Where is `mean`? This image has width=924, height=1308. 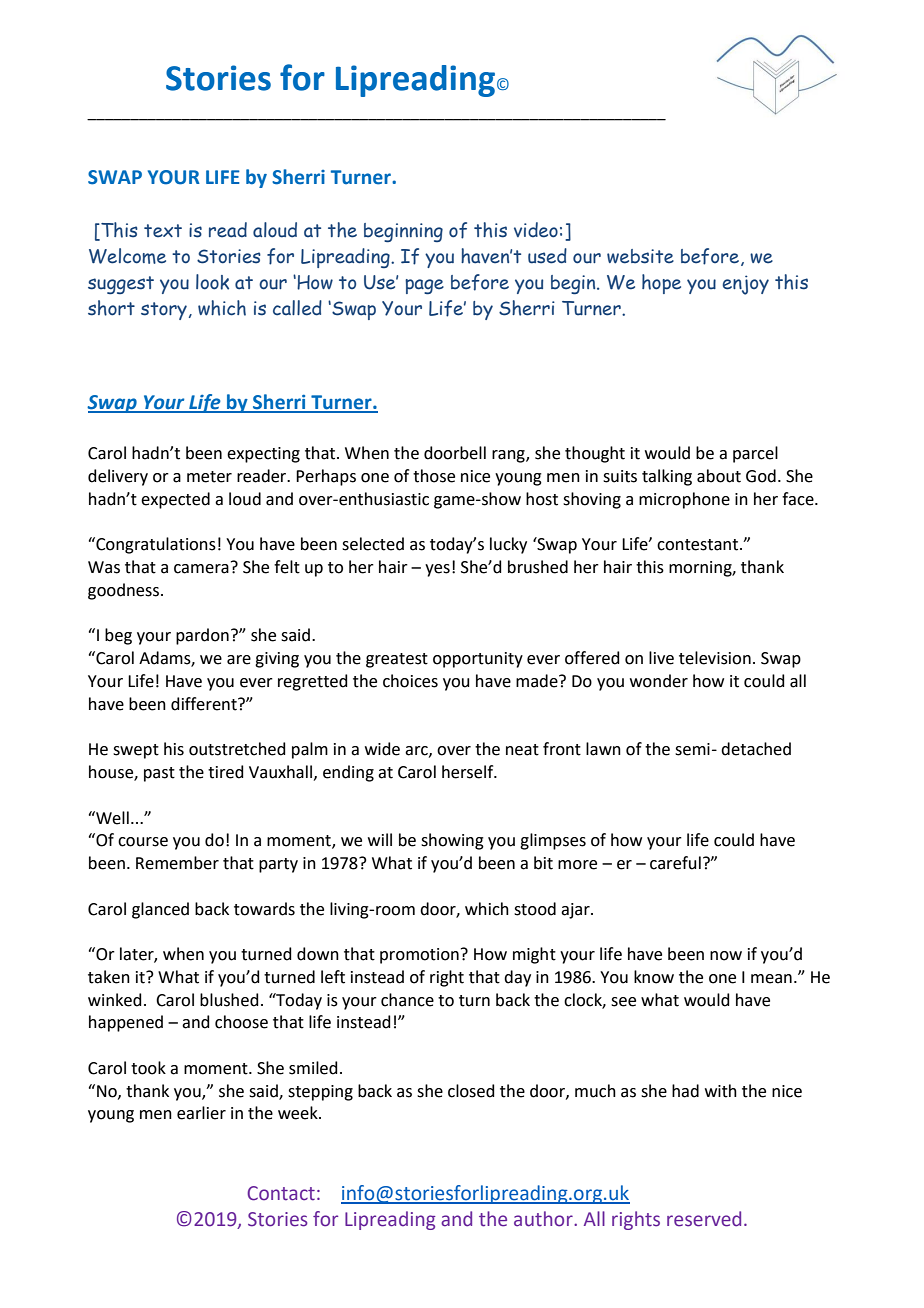 mean is located at coordinates (771, 979).
